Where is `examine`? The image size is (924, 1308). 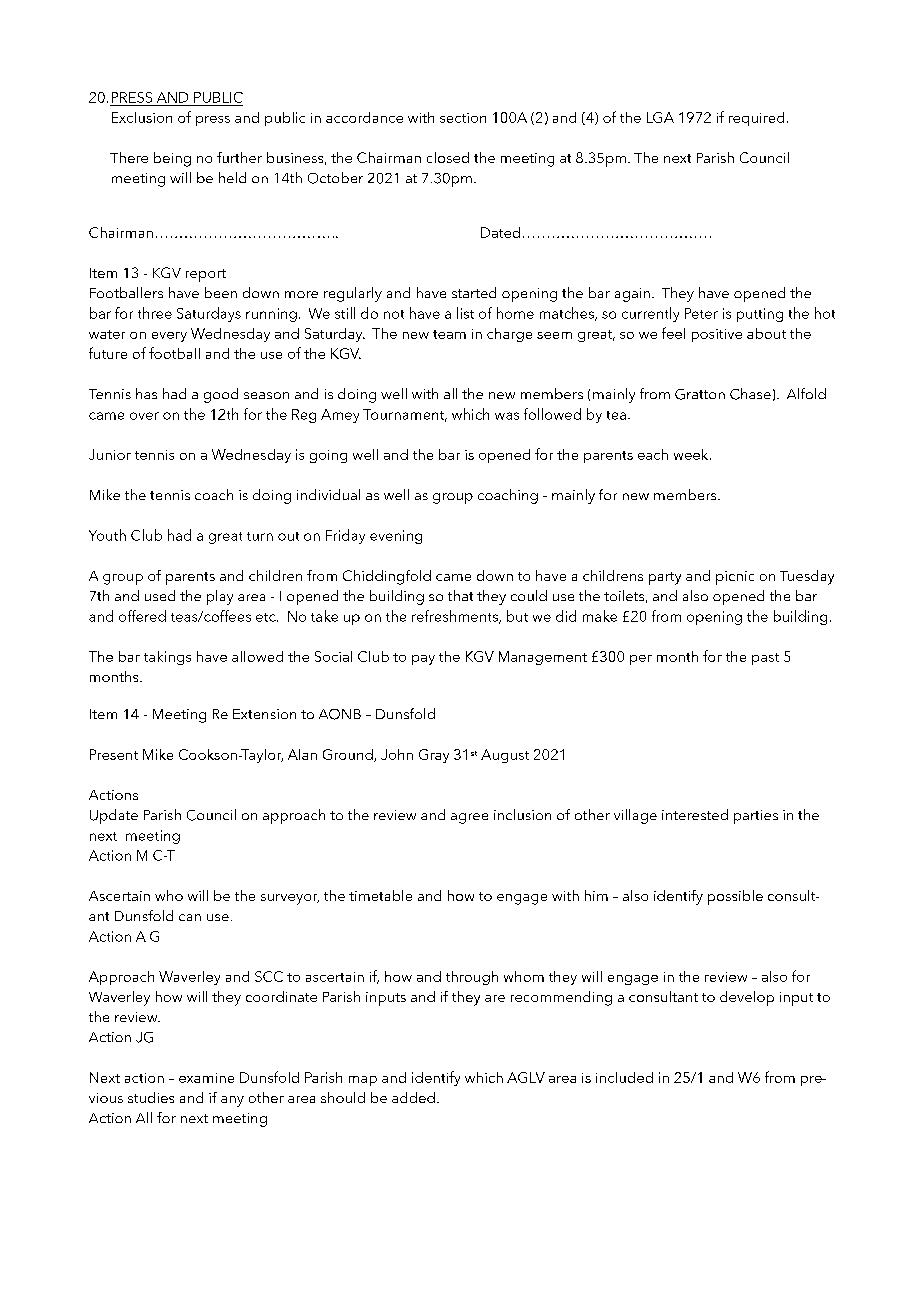 examine is located at coordinates (206, 1078).
